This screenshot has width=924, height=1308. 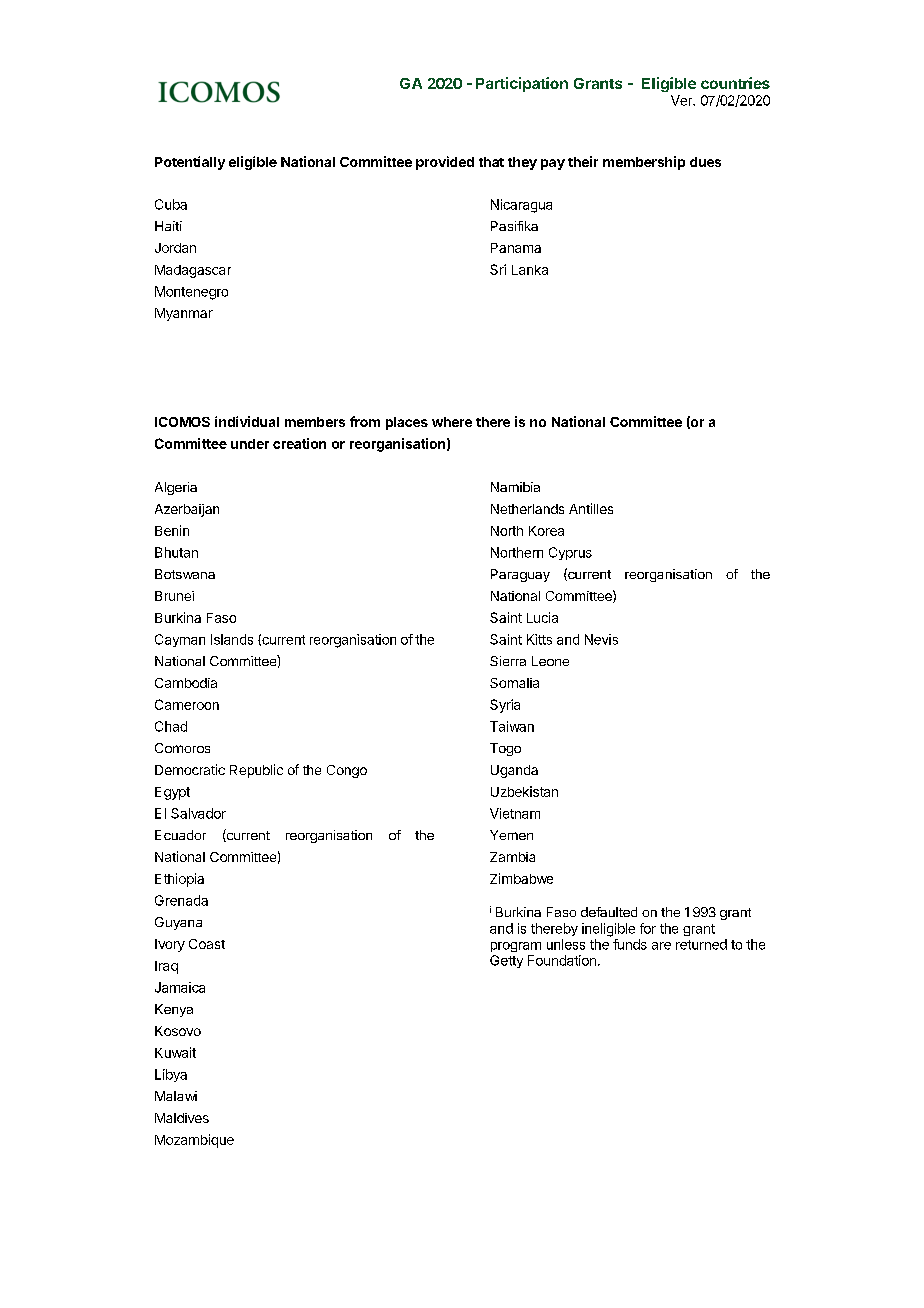 I want to click on Ver, so click(x=683, y=100).
